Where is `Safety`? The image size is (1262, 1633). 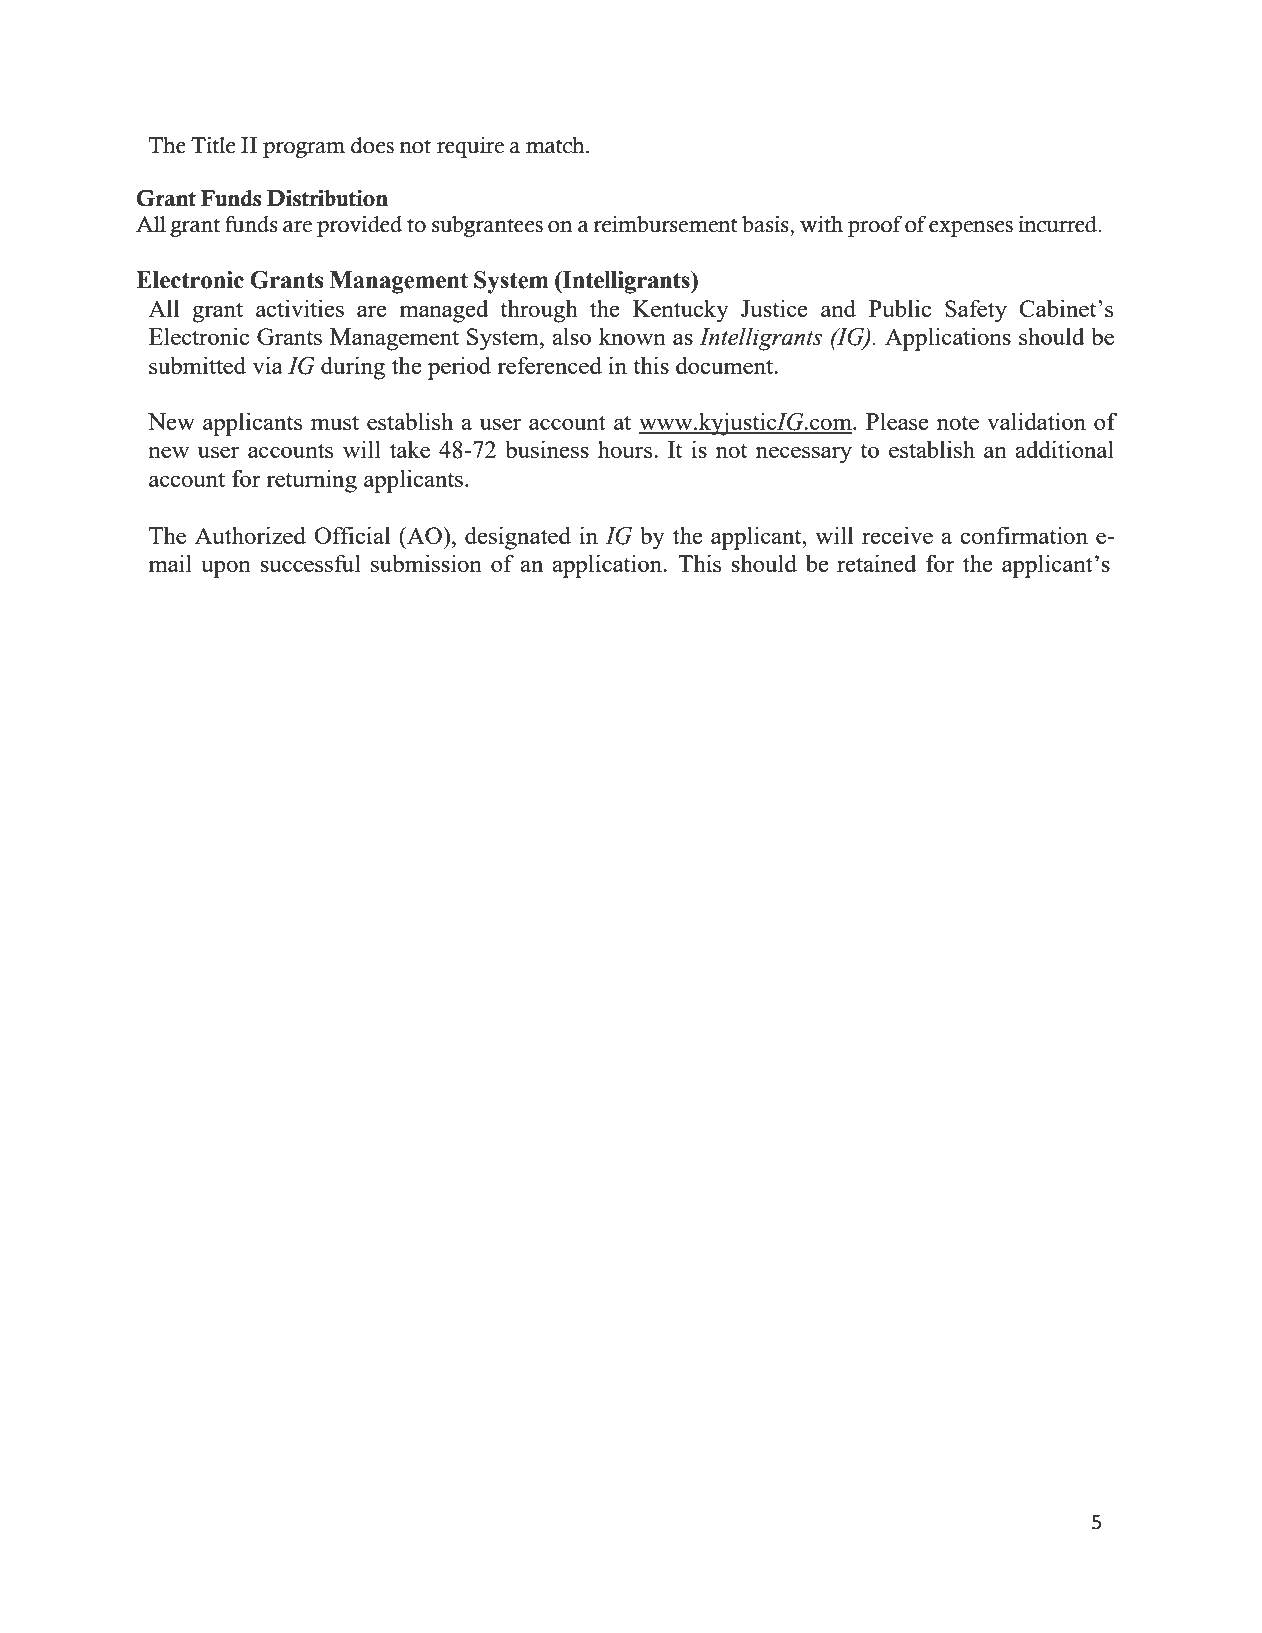 Safety is located at coordinates (976, 311).
